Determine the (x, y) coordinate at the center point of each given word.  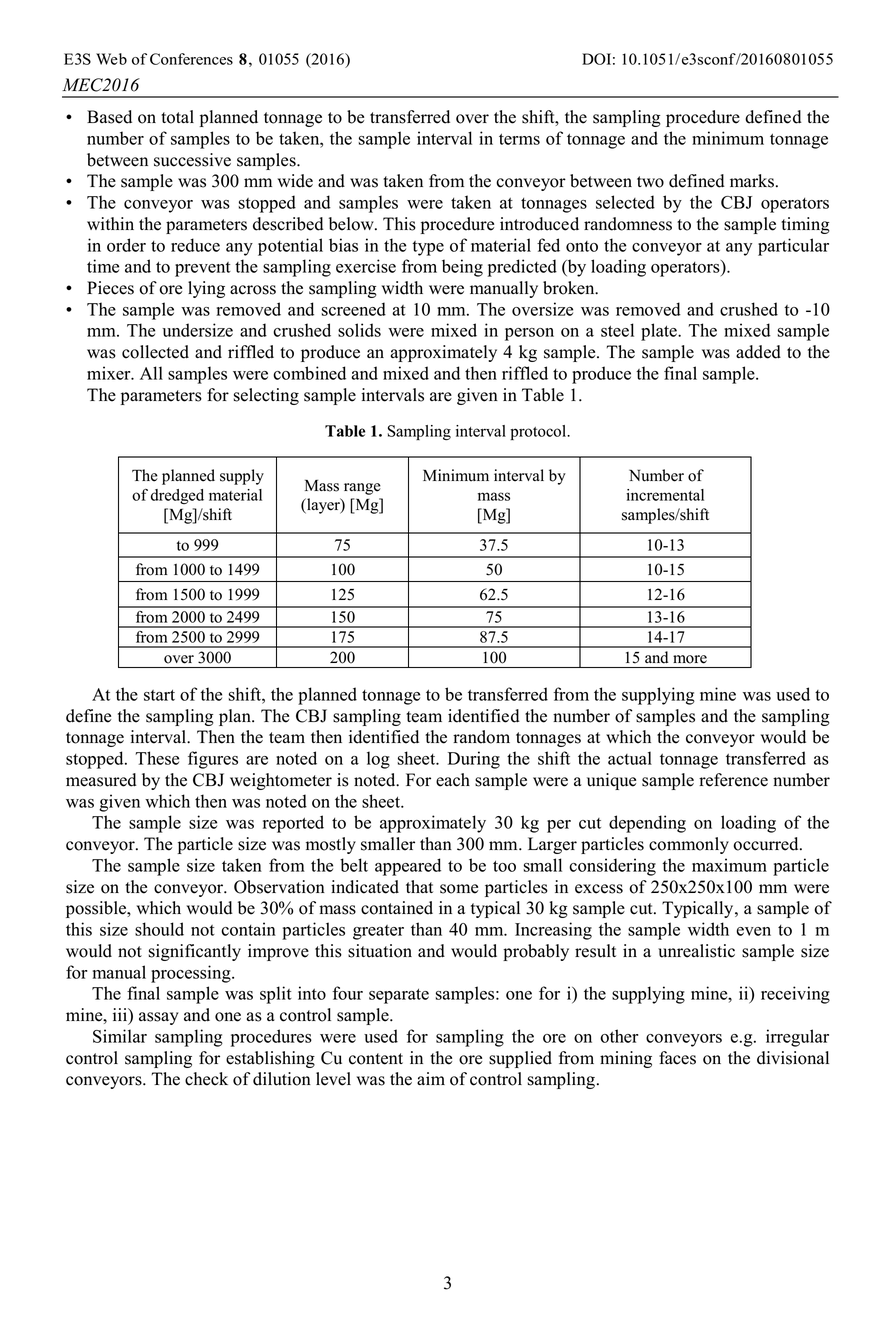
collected (155, 352)
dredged (177, 496)
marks (752, 181)
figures (213, 760)
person (529, 334)
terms (519, 139)
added (758, 352)
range (362, 489)
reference (733, 780)
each (453, 780)
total (177, 117)
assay (159, 1018)
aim (431, 1078)
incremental (665, 495)
